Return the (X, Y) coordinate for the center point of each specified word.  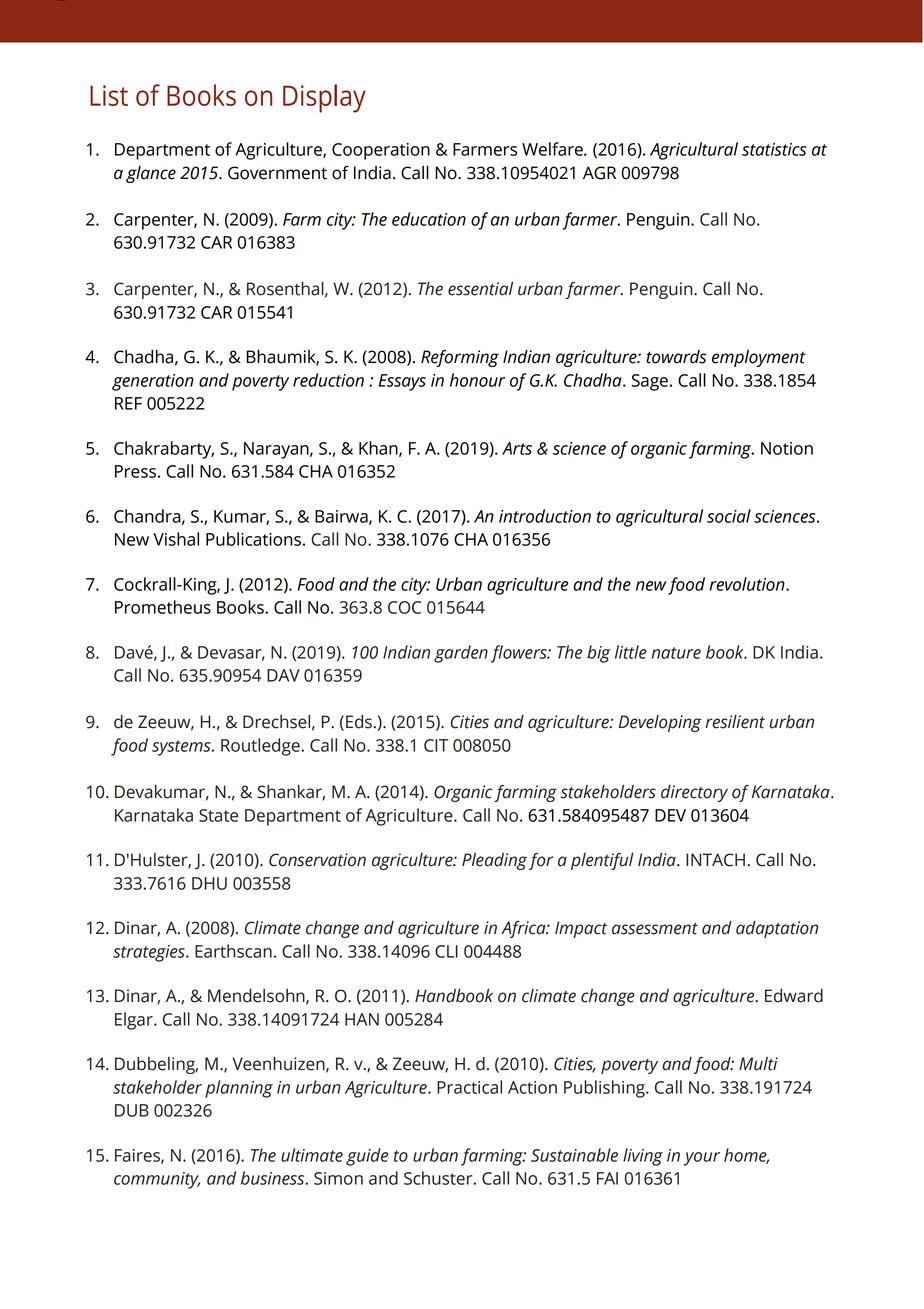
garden (461, 654)
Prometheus (163, 607)
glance (151, 174)
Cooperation (381, 151)
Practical (469, 1087)
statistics (774, 149)
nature (676, 653)
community (157, 1180)
